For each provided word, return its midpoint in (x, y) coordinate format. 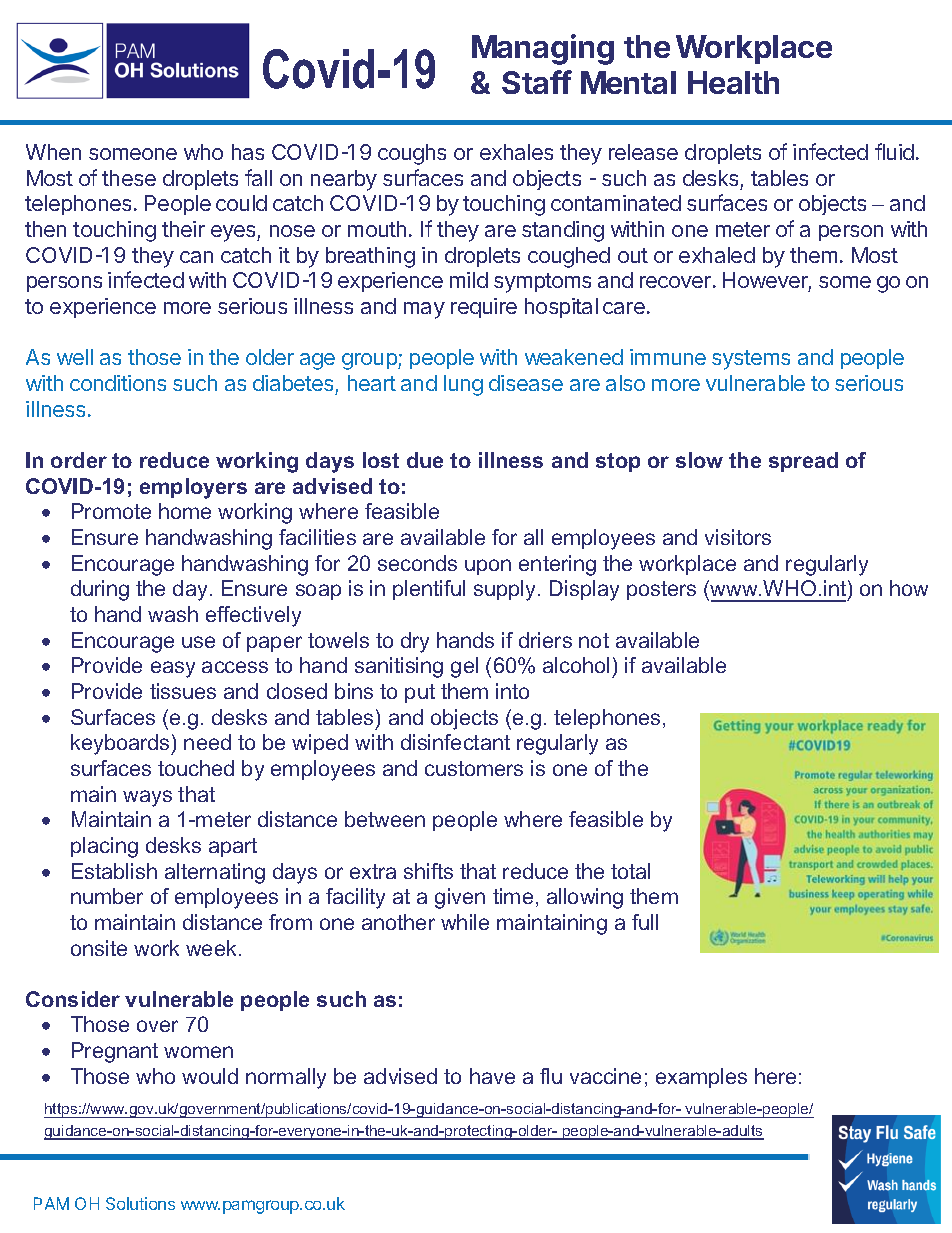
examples (701, 1078)
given (460, 898)
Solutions (140, 1203)
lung (463, 385)
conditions (118, 383)
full (645, 922)
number (107, 896)
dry (415, 642)
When (53, 152)
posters (661, 590)
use (198, 642)
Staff (537, 82)
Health (733, 82)
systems (751, 360)
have (492, 1076)
